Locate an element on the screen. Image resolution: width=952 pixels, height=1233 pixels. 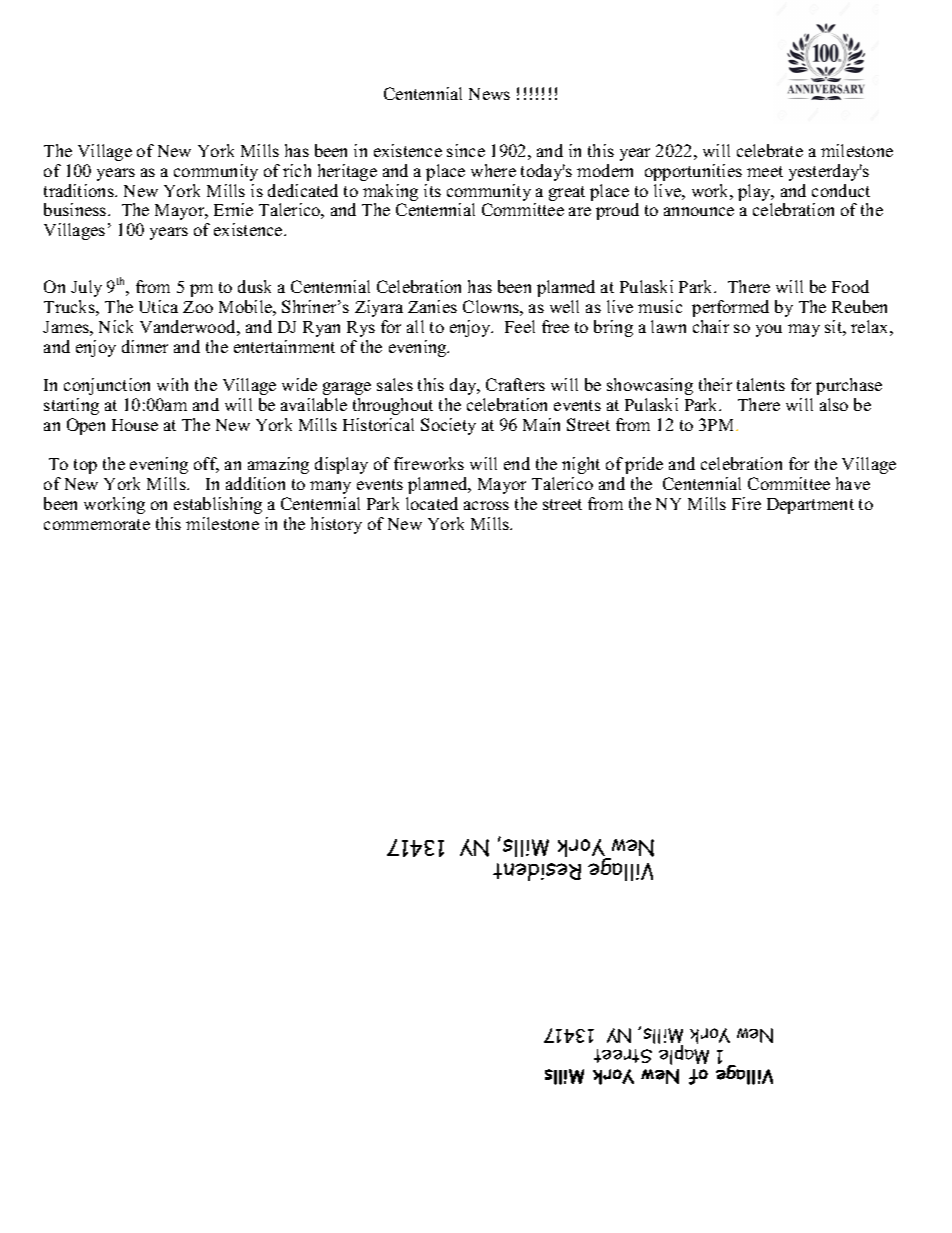
across is located at coordinates (486, 505).
